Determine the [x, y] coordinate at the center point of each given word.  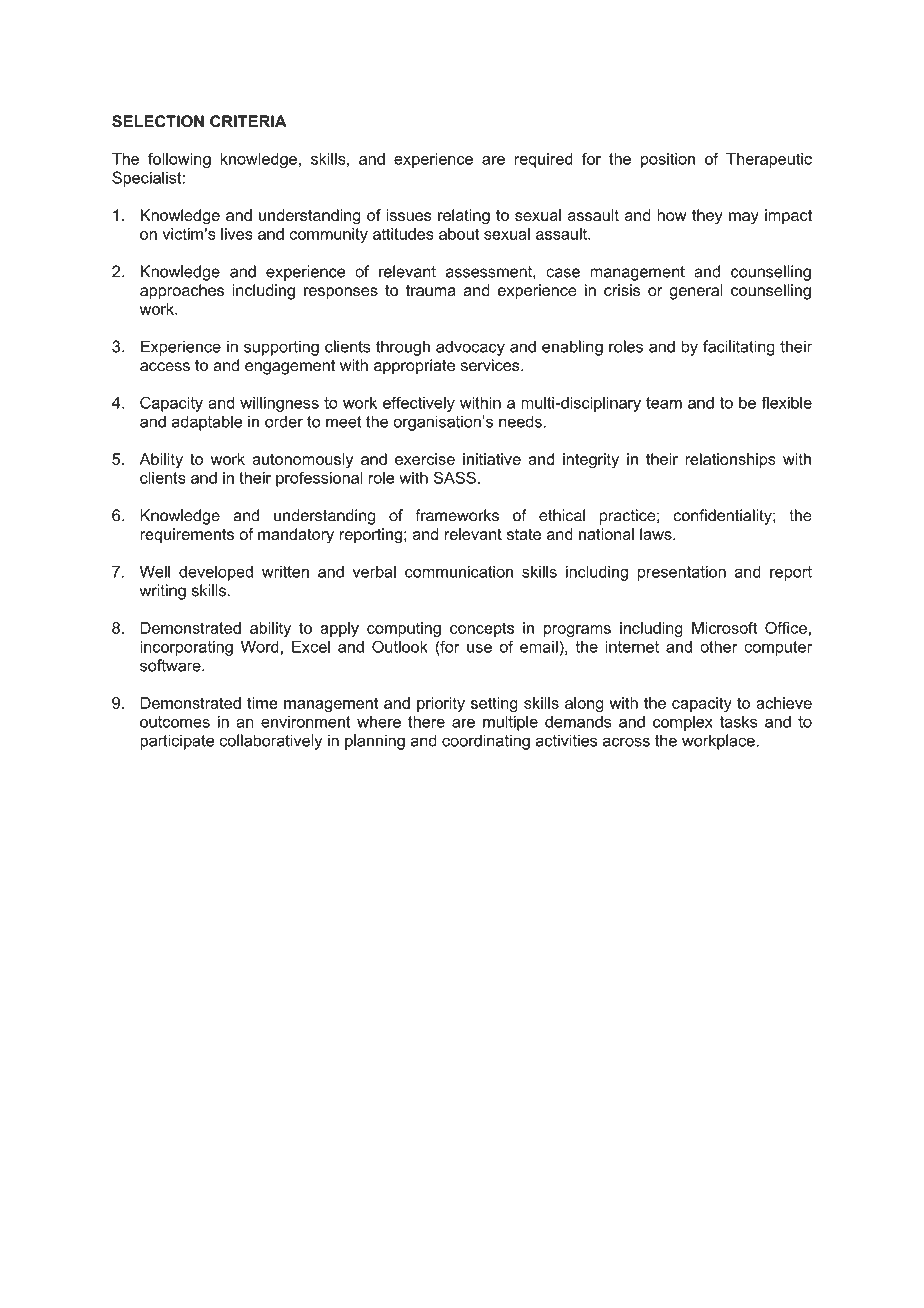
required [543, 160]
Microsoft [724, 627]
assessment [489, 272]
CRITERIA [248, 121]
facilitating [739, 348]
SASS [455, 477]
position [668, 160]
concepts [482, 629]
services [491, 365]
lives [237, 234]
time [262, 703]
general [696, 292]
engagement [290, 367]
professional [319, 479]
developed [216, 573]
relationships [730, 460]
